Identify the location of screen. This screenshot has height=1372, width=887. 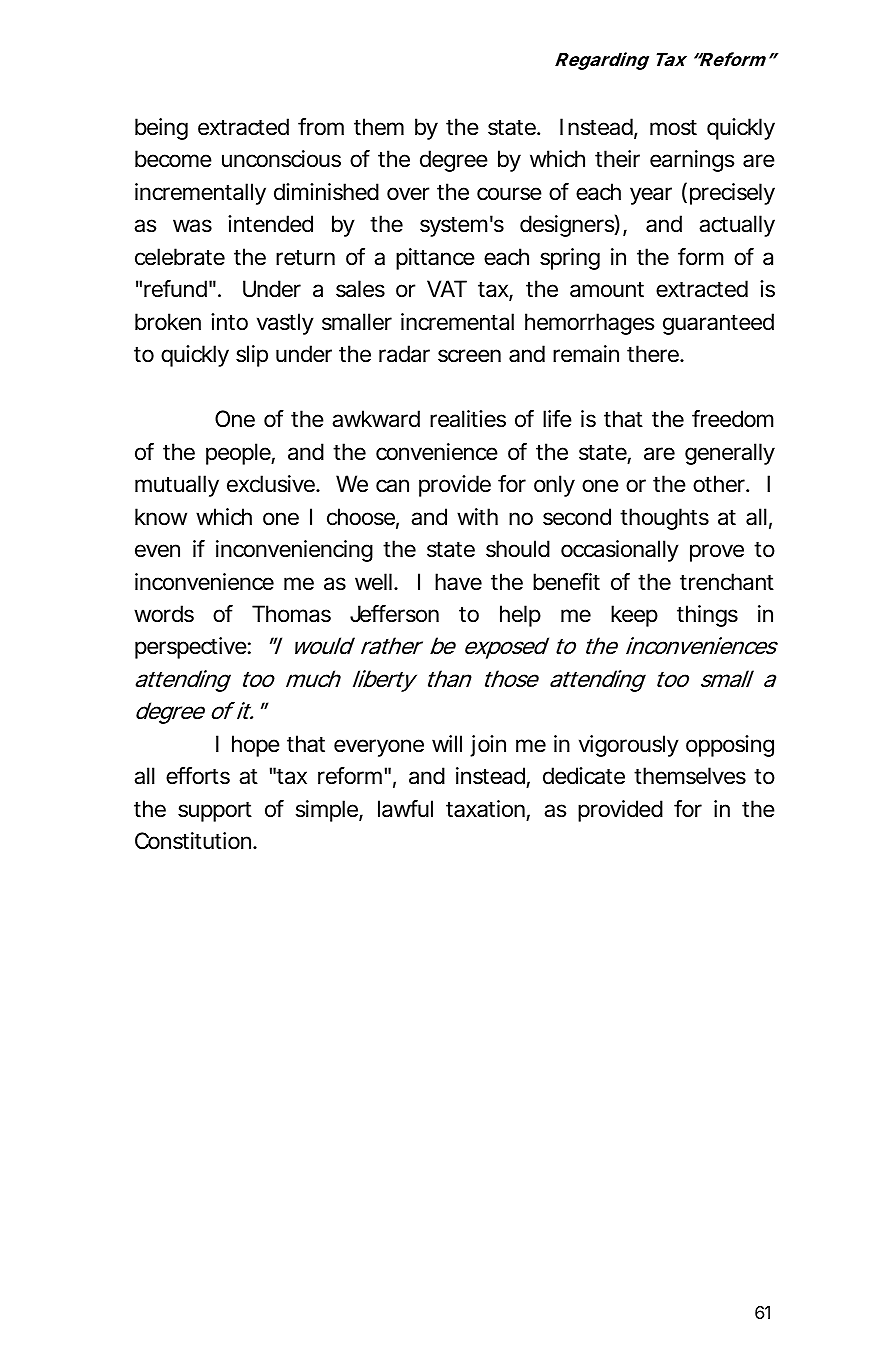
(469, 356).
